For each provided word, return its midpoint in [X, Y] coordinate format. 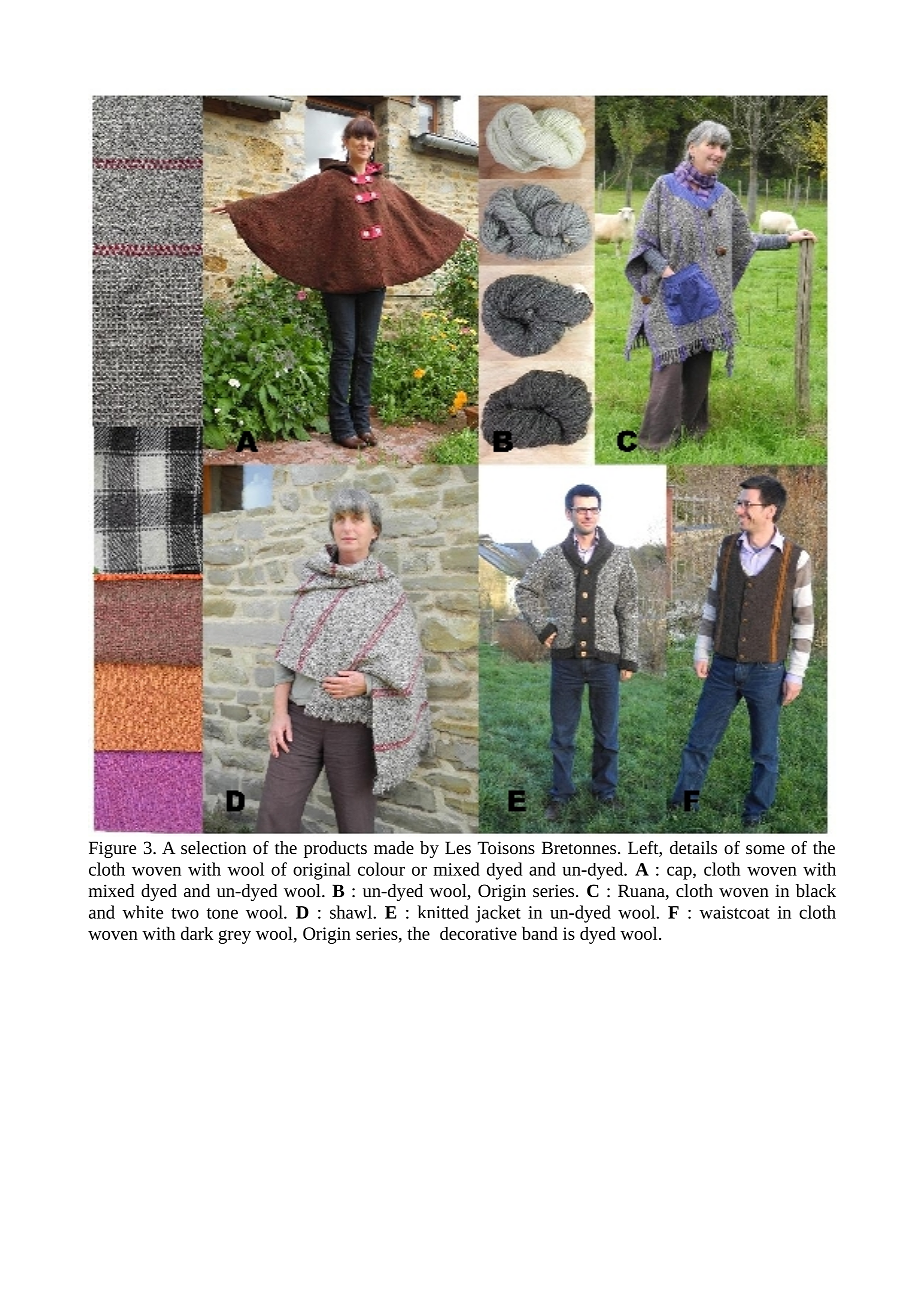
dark [197, 933]
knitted [443, 912]
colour [381, 869]
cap [680, 873]
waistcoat [734, 912]
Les [458, 847]
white [142, 912]
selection [213, 847]
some [765, 849]
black [816, 890]
